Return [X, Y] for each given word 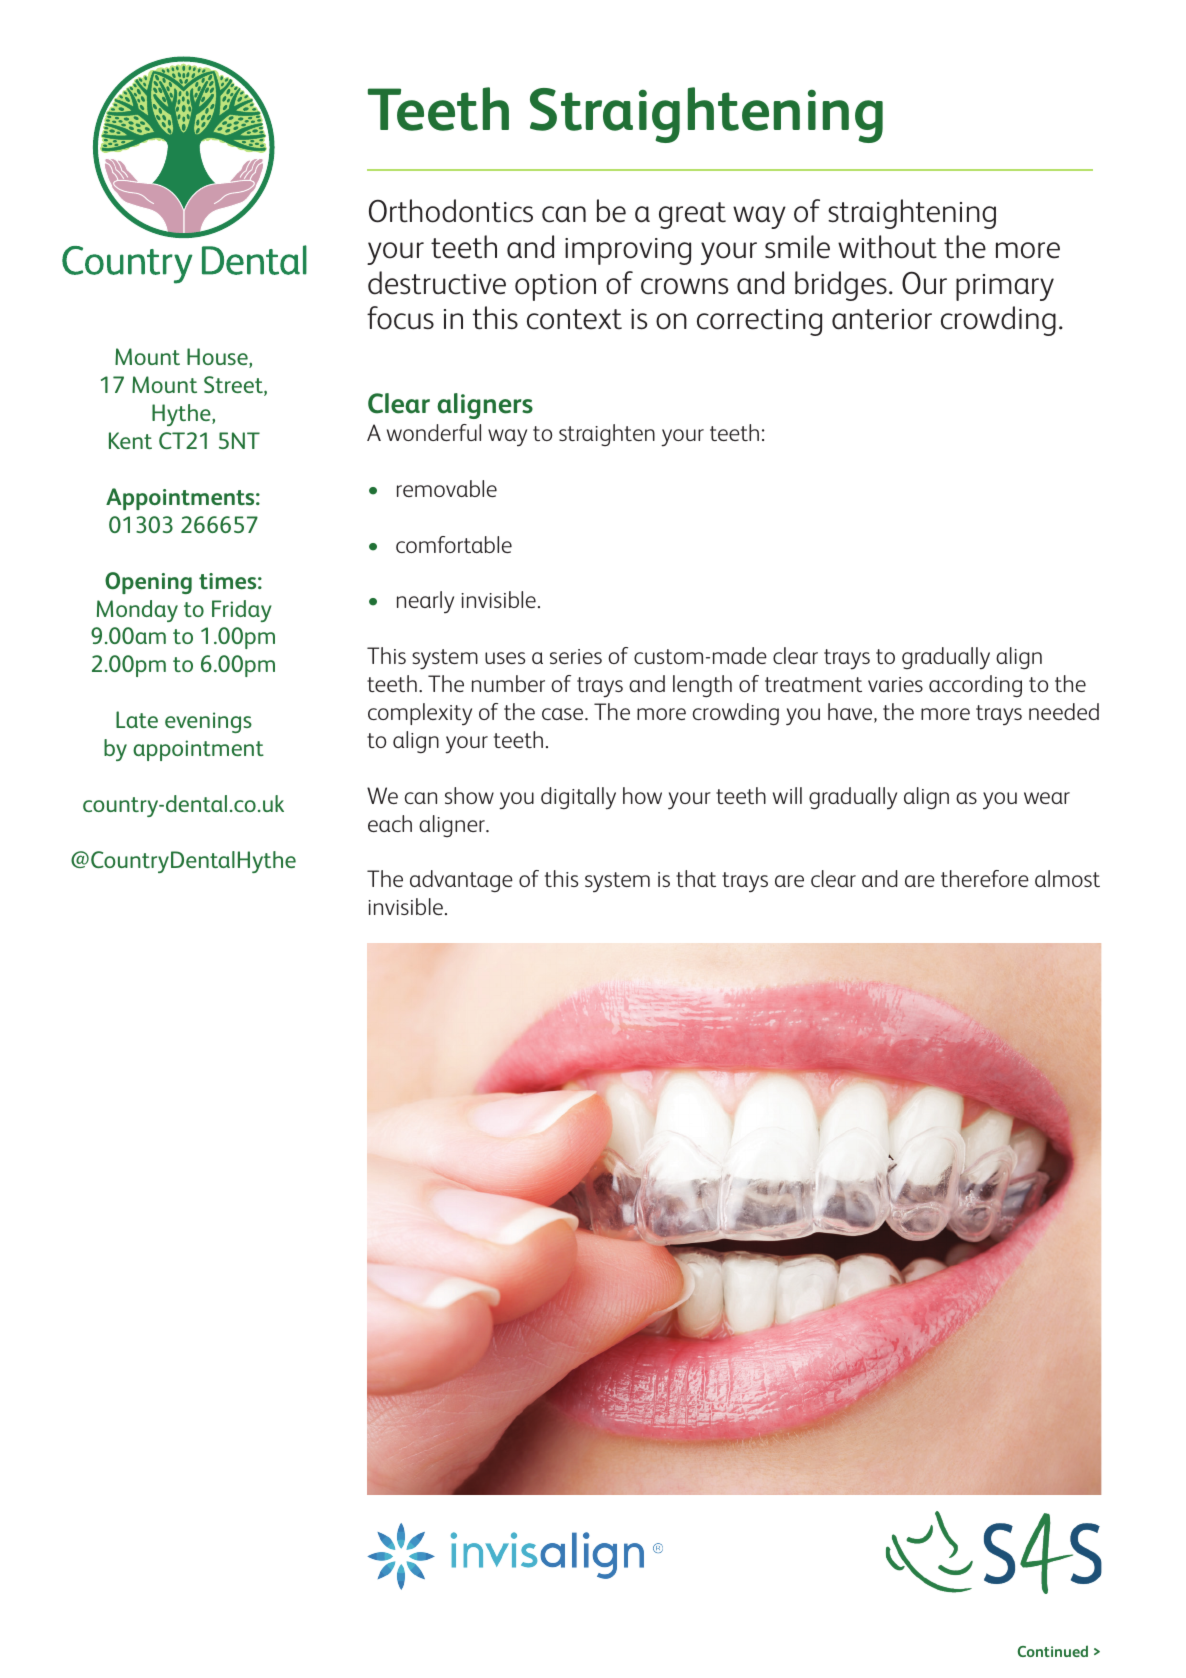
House [218, 358]
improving [628, 251]
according [975, 686]
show [469, 795]
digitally [578, 798]
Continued [1052, 1651]
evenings [208, 722]
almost [1067, 878]
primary [1005, 287]
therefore [985, 878]
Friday [242, 611]
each [390, 823]
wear [1047, 798]
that [696, 878]
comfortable [454, 544]
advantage [461, 881]
